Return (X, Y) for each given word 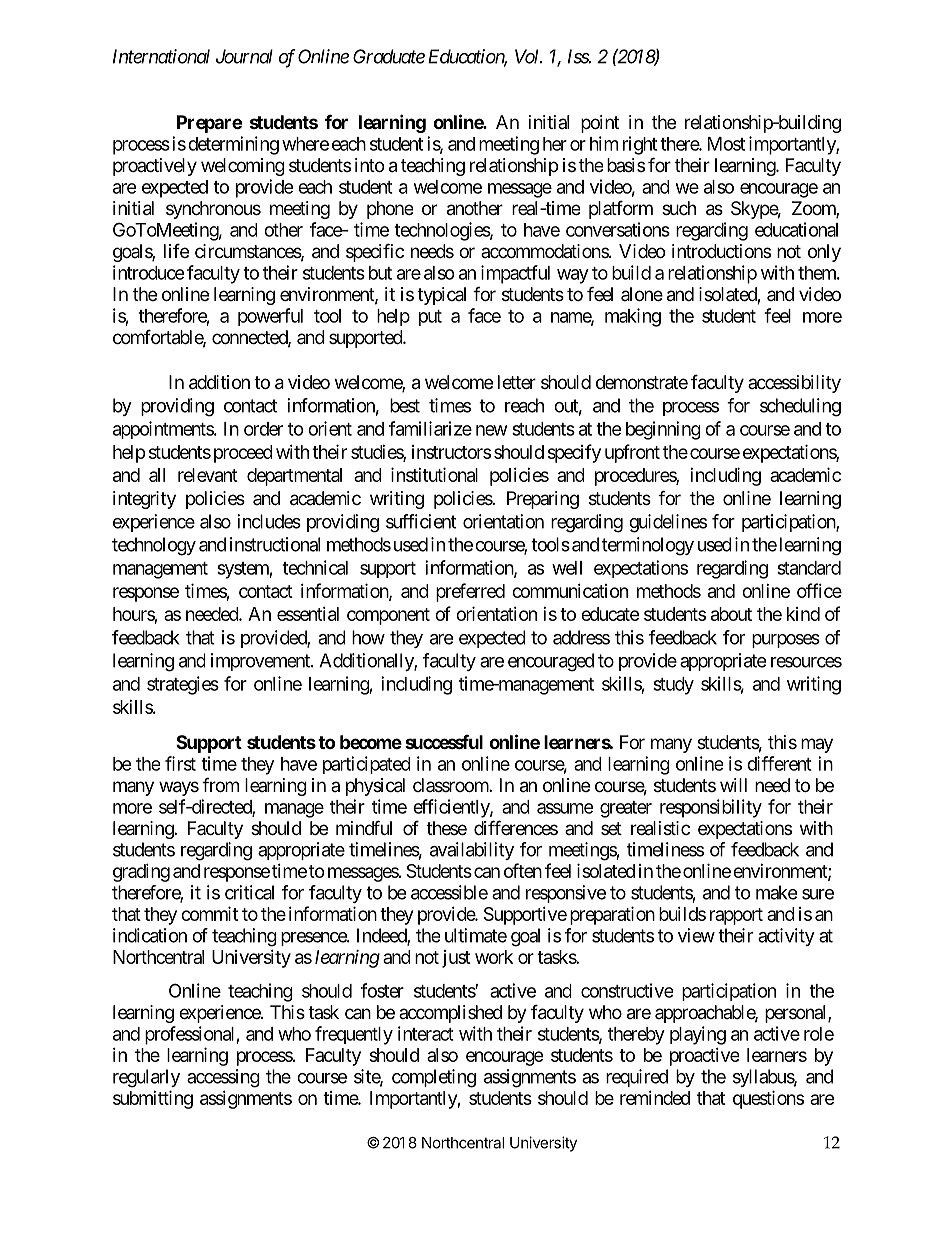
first (180, 763)
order (263, 429)
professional (191, 1035)
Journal (244, 56)
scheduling (800, 407)
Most (726, 144)
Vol (528, 56)
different (779, 763)
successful (444, 742)
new (492, 430)
